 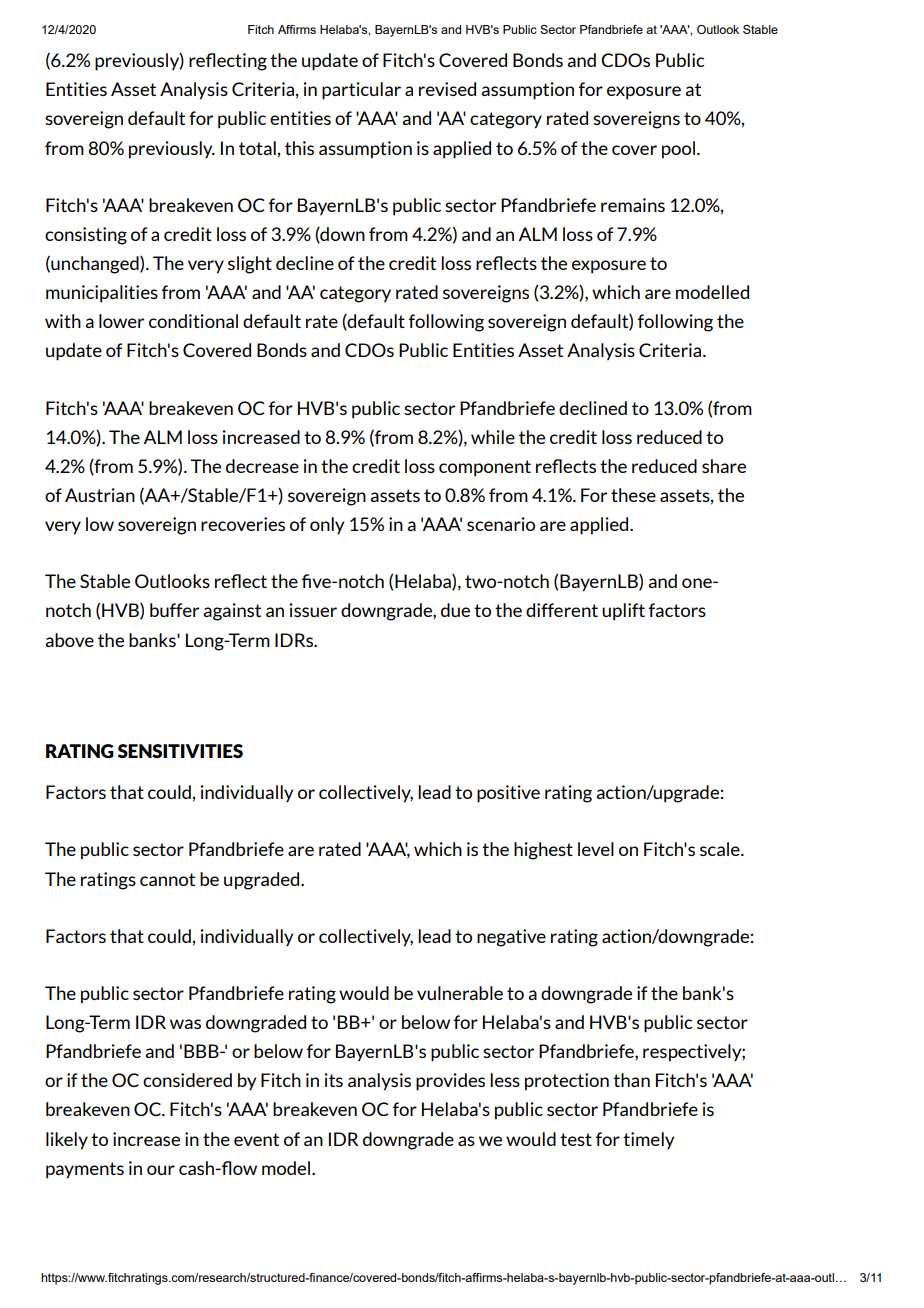 What do you see at coordinates (680, 150) in the document?
I see `pool` at bounding box center [680, 150].
